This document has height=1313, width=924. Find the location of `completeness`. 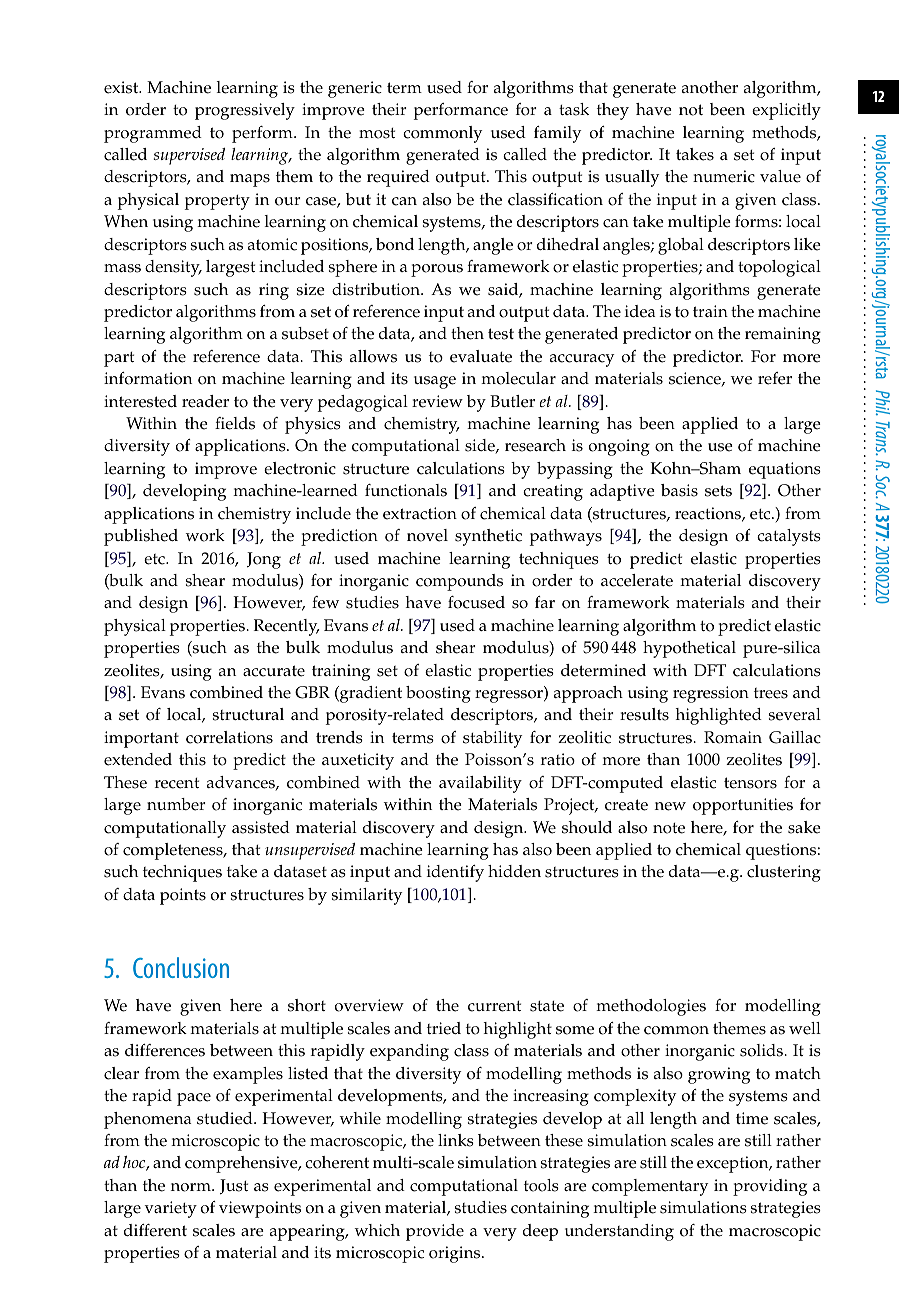

completeness is located at coordinates (174, 851).
